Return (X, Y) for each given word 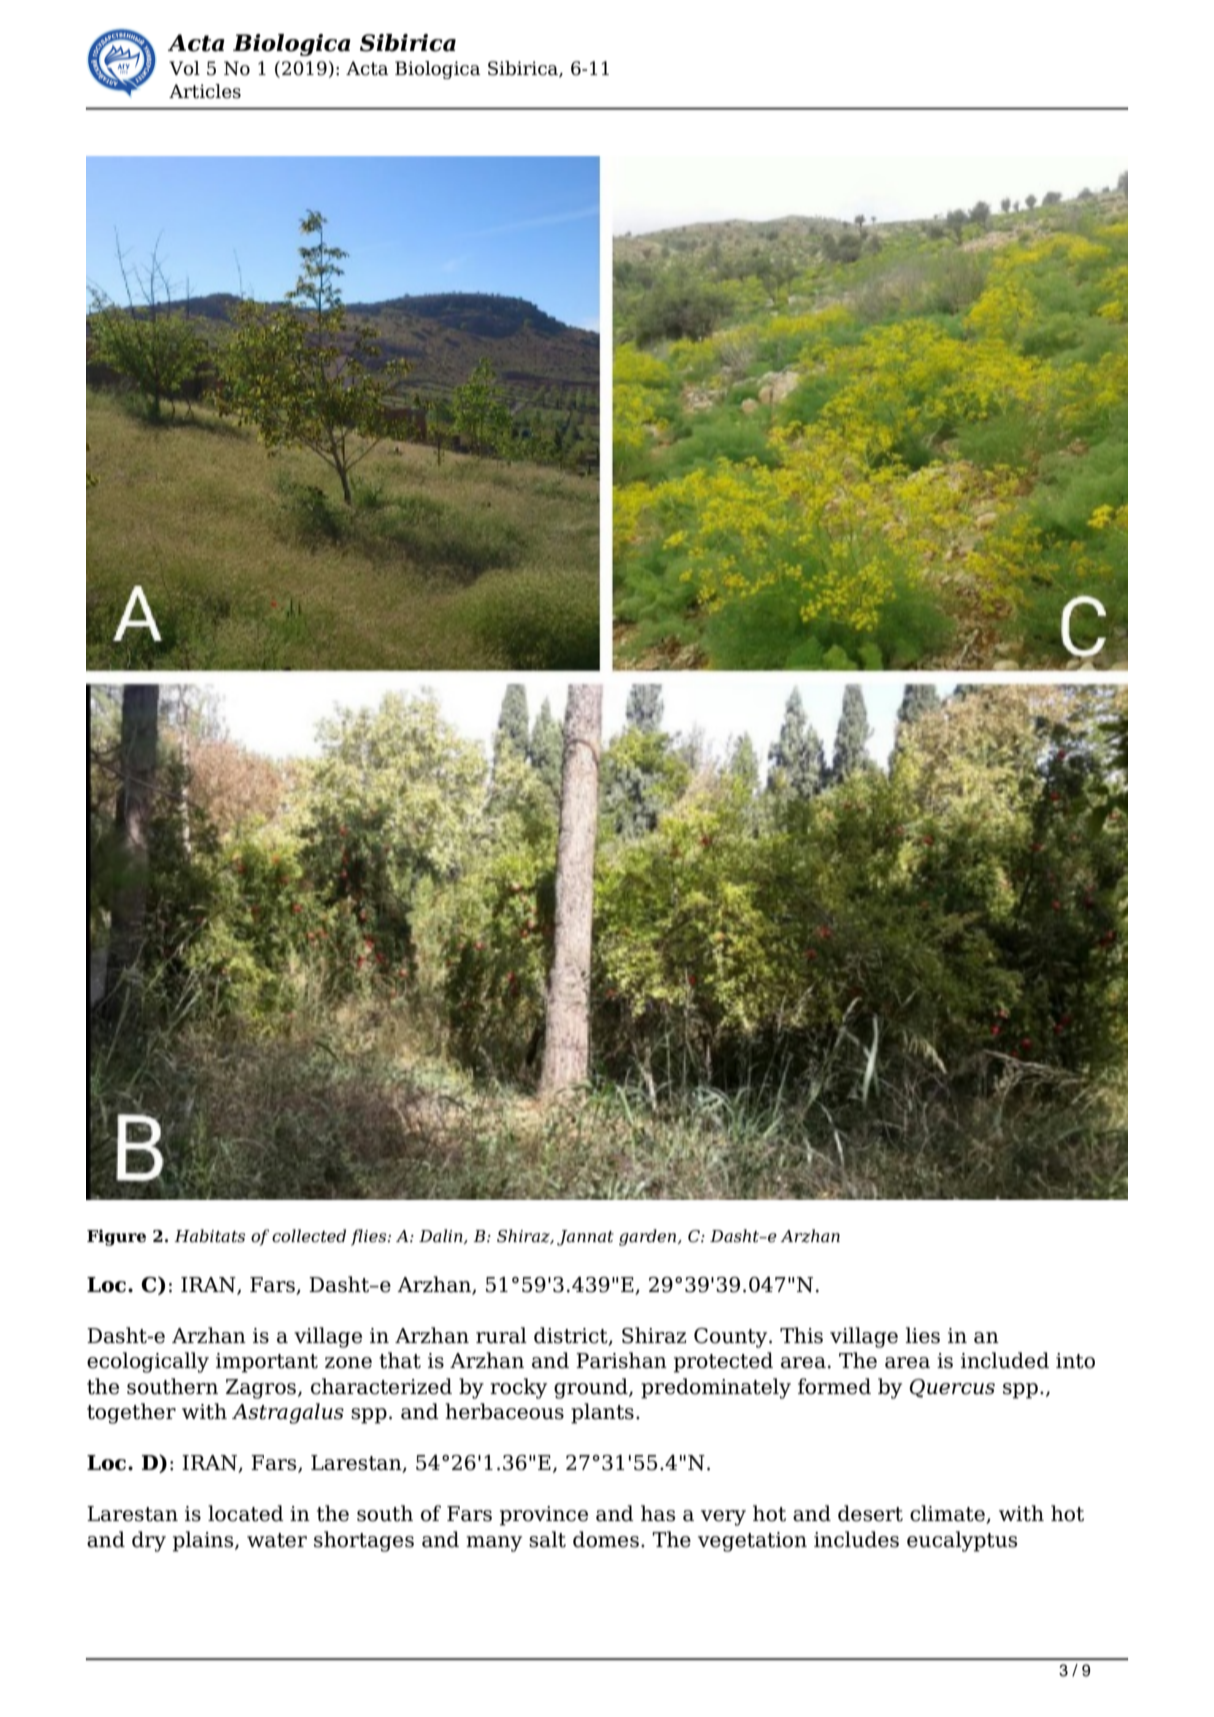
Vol (184, 68)
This (801, 1335)
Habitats (209, 1236)
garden (649, 1237)
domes (606, 1539)
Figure (116, 1237)
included (1005, 1360)
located (246, 1513)
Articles (205, 91)
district (572, 1336)
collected (309, 1236)
